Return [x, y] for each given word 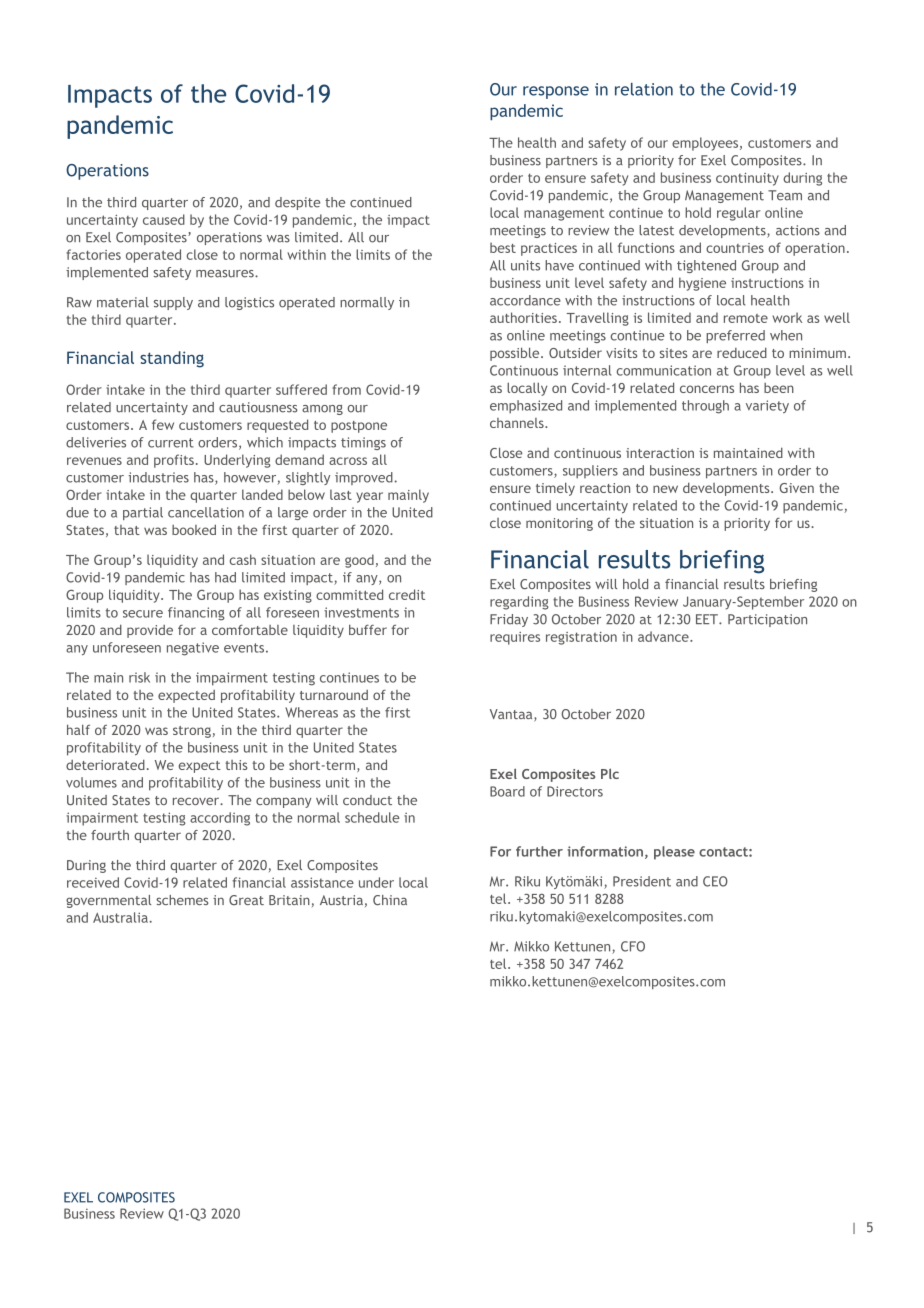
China [390, 900]
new [665, 489]
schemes [182, 900]
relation [644, 89]
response [556, 92]
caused [164, 219]
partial [143, 513]
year [369, 497]
